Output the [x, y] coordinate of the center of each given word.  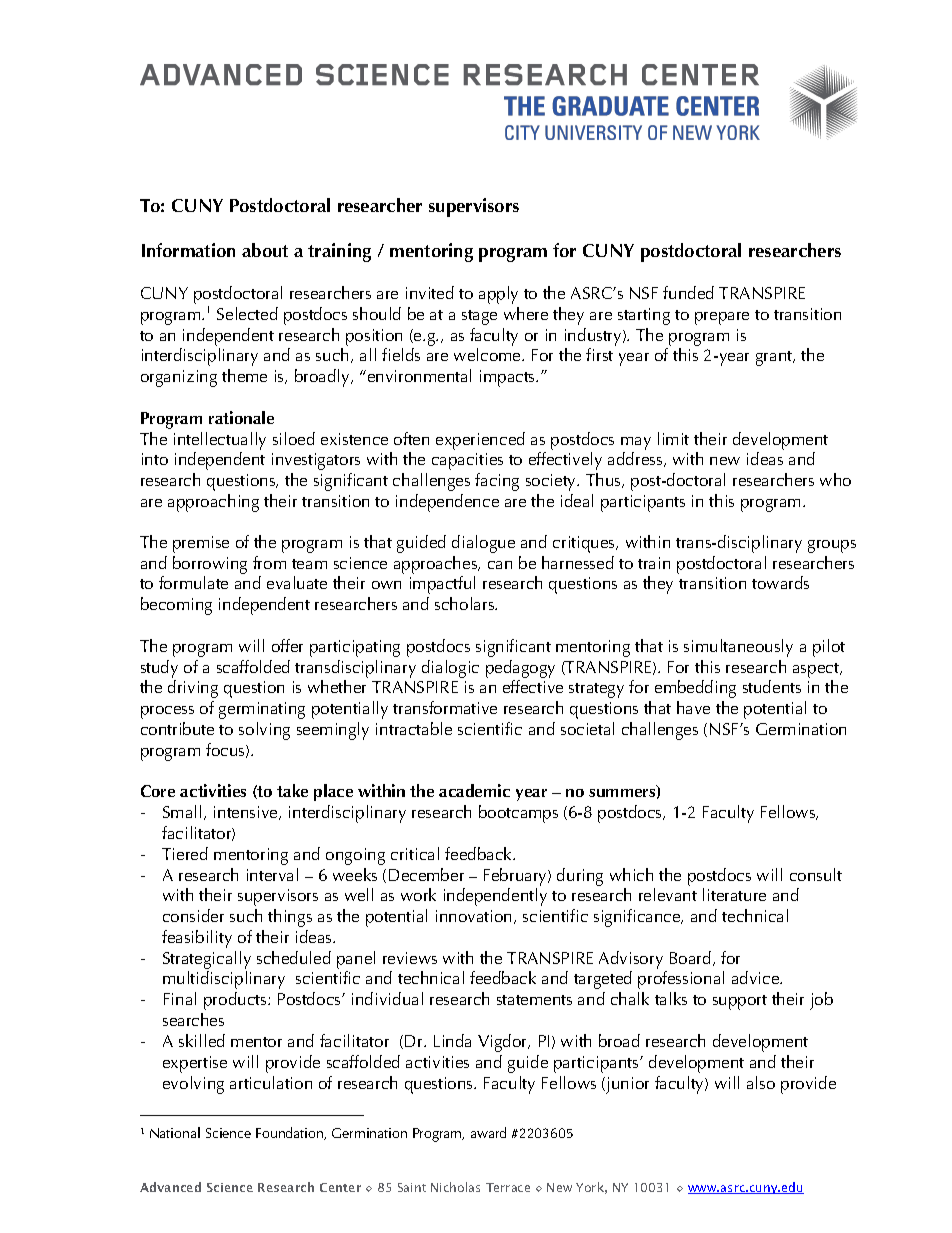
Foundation [291, 1133]
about [265, 250]
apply [498, 295]
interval [272, 874]
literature [734, 894]
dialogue [483, 544]
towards [780, 582]
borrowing [210, 565]
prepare [722, 318]
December [426, 874]
